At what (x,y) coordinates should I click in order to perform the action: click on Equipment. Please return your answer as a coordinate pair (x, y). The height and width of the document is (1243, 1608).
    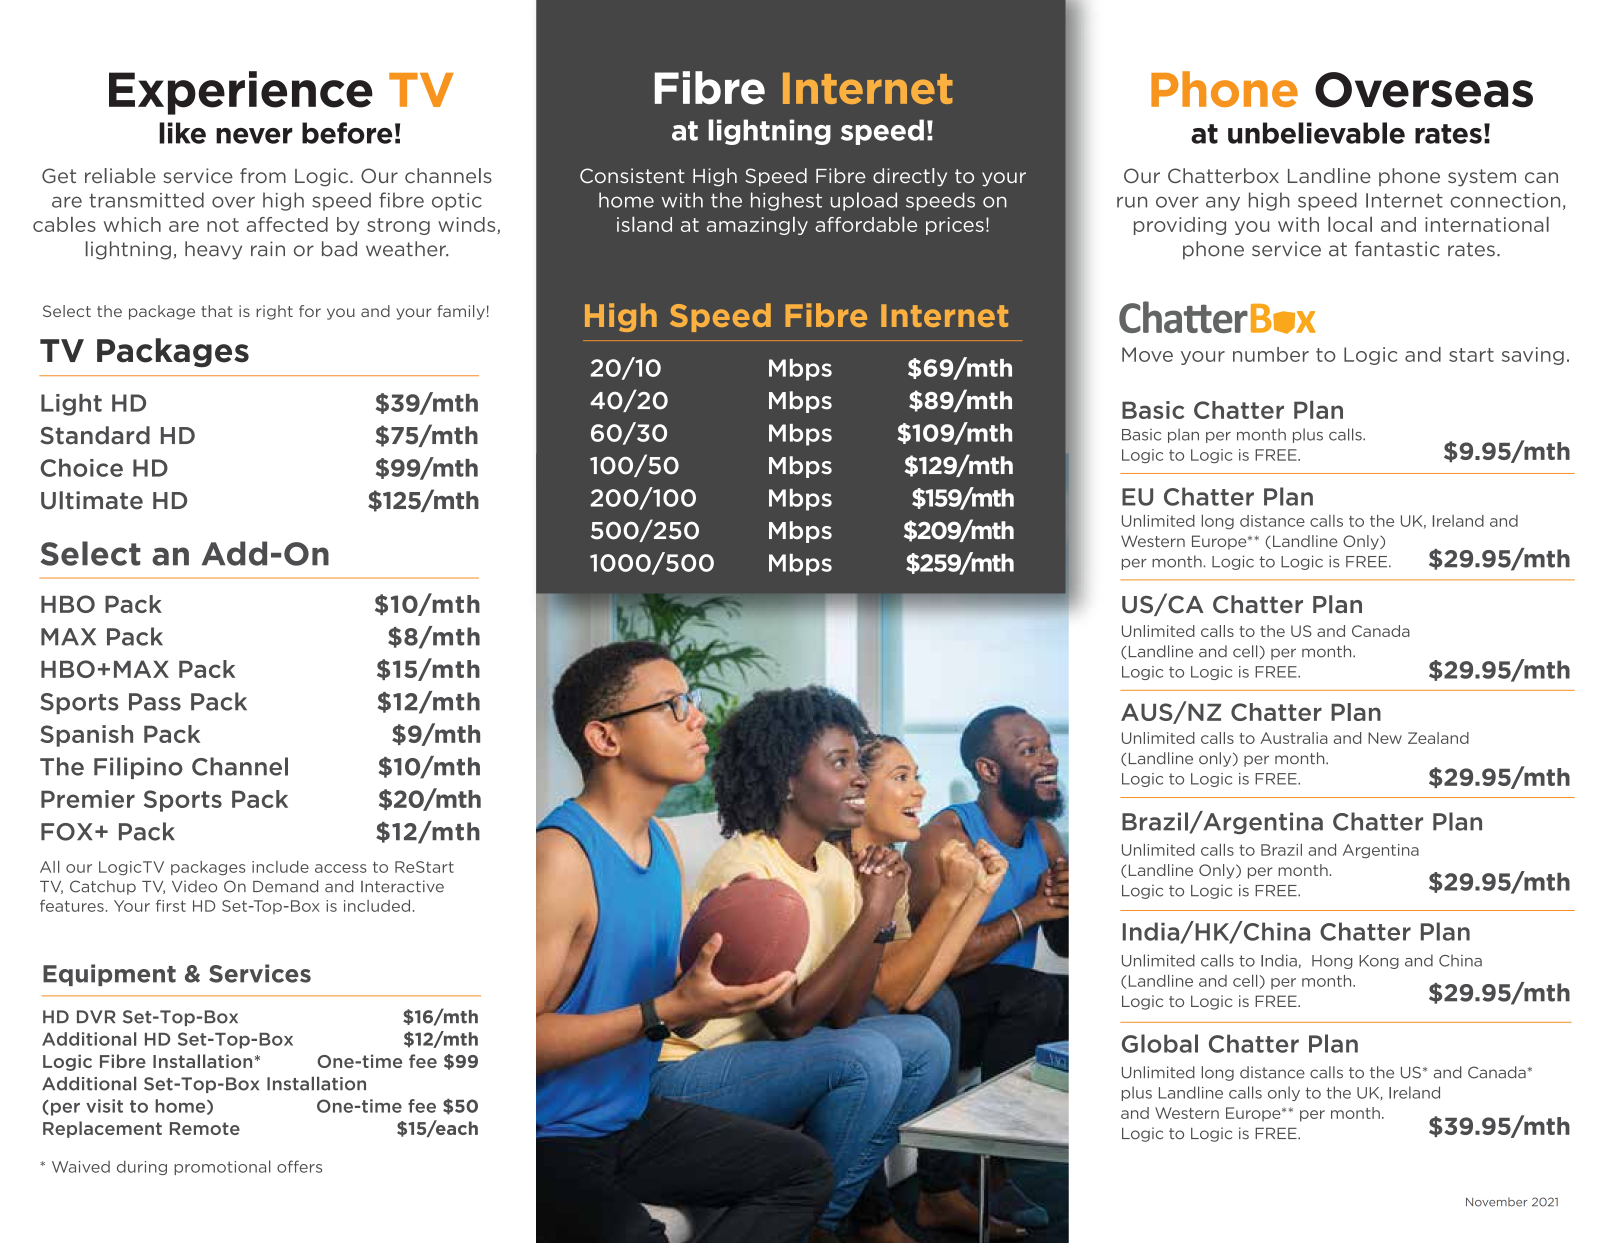
    Looking at the image, I should click on (109, 975).
